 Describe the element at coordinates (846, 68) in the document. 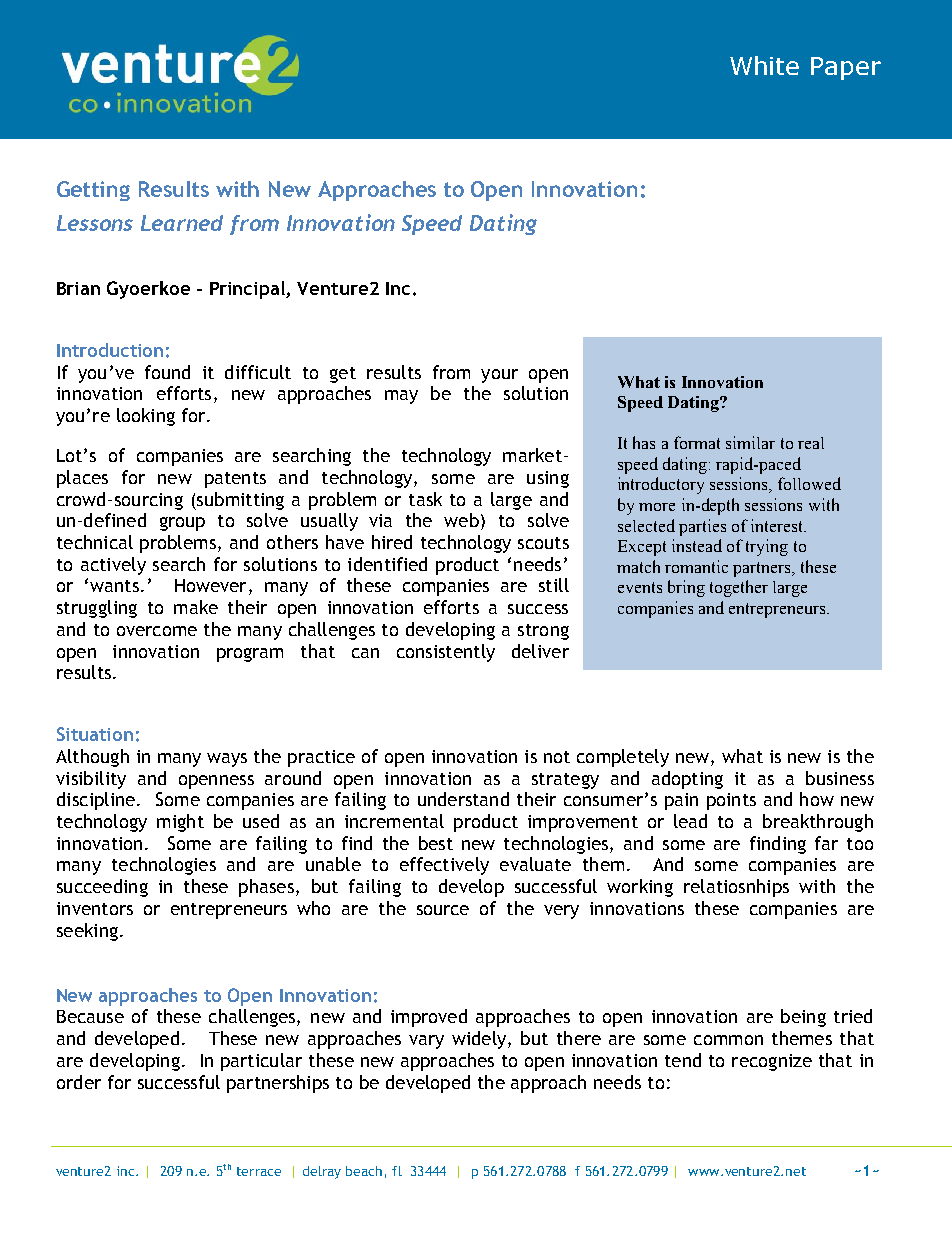

I see `Paper` at that location.
